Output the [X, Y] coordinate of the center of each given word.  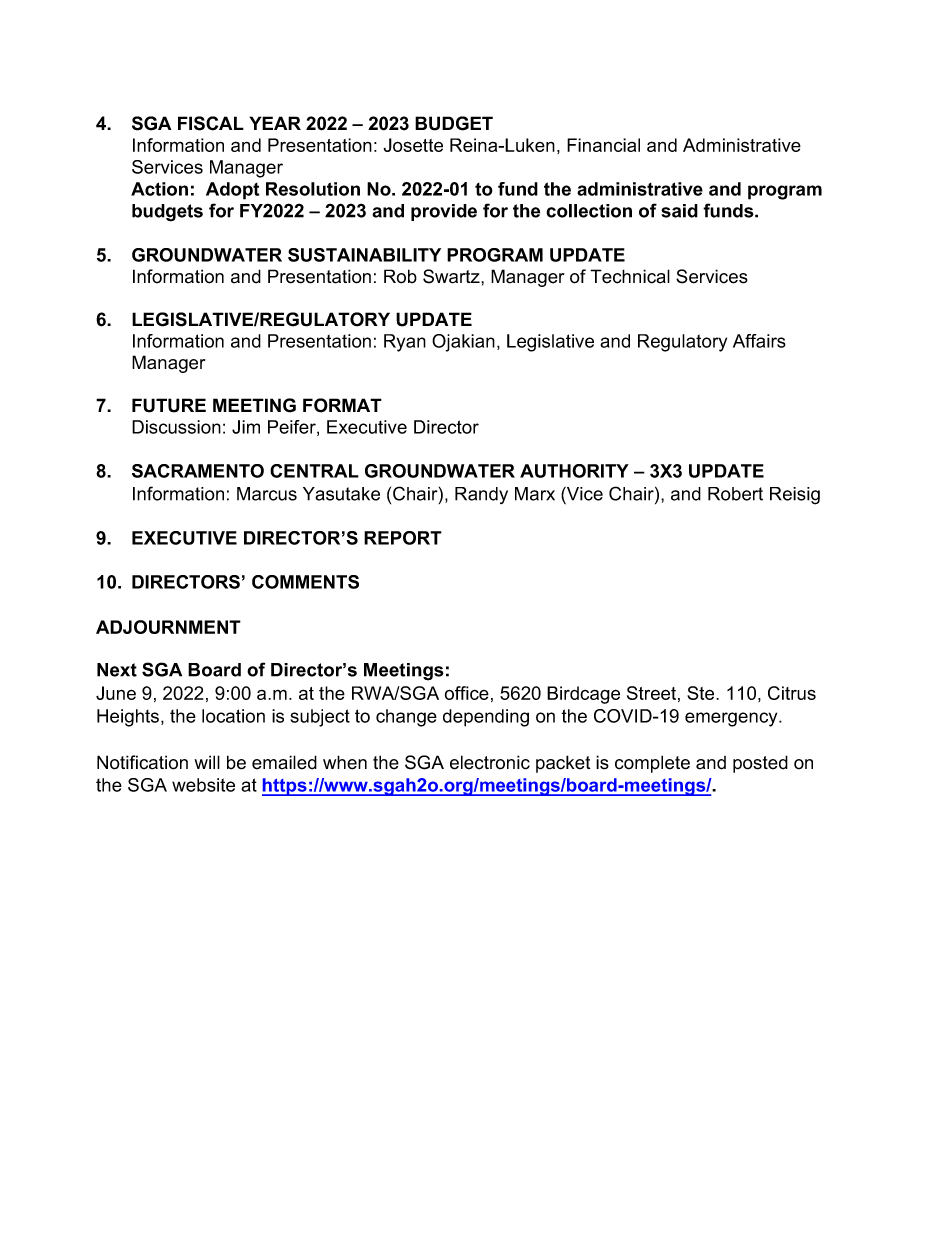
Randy [481, 495]
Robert [735, 494]
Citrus [792, 693]
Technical [630, 276]
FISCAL [211, 123]
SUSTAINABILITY [364, 255]
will [207, 762]
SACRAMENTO [198, 471]
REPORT [403, 538]
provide [444, 212]
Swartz [452, 276]
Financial [603, 145]
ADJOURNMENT [168, 627]
